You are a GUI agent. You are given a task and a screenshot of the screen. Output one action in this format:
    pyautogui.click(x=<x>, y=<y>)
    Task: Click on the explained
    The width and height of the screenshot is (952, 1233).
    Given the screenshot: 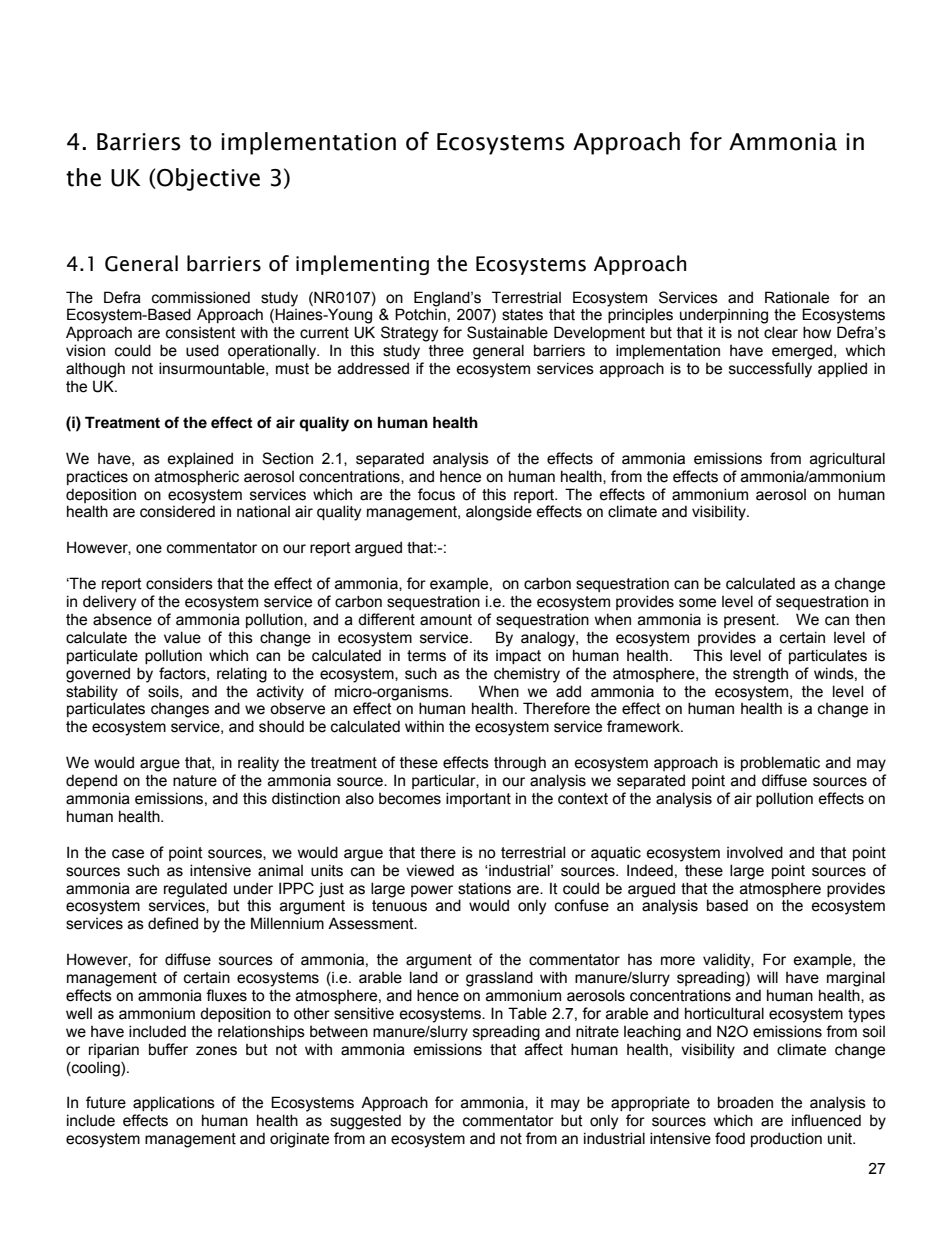 What is the action you would take?
    pyautogui.click(x=200, y=459)
